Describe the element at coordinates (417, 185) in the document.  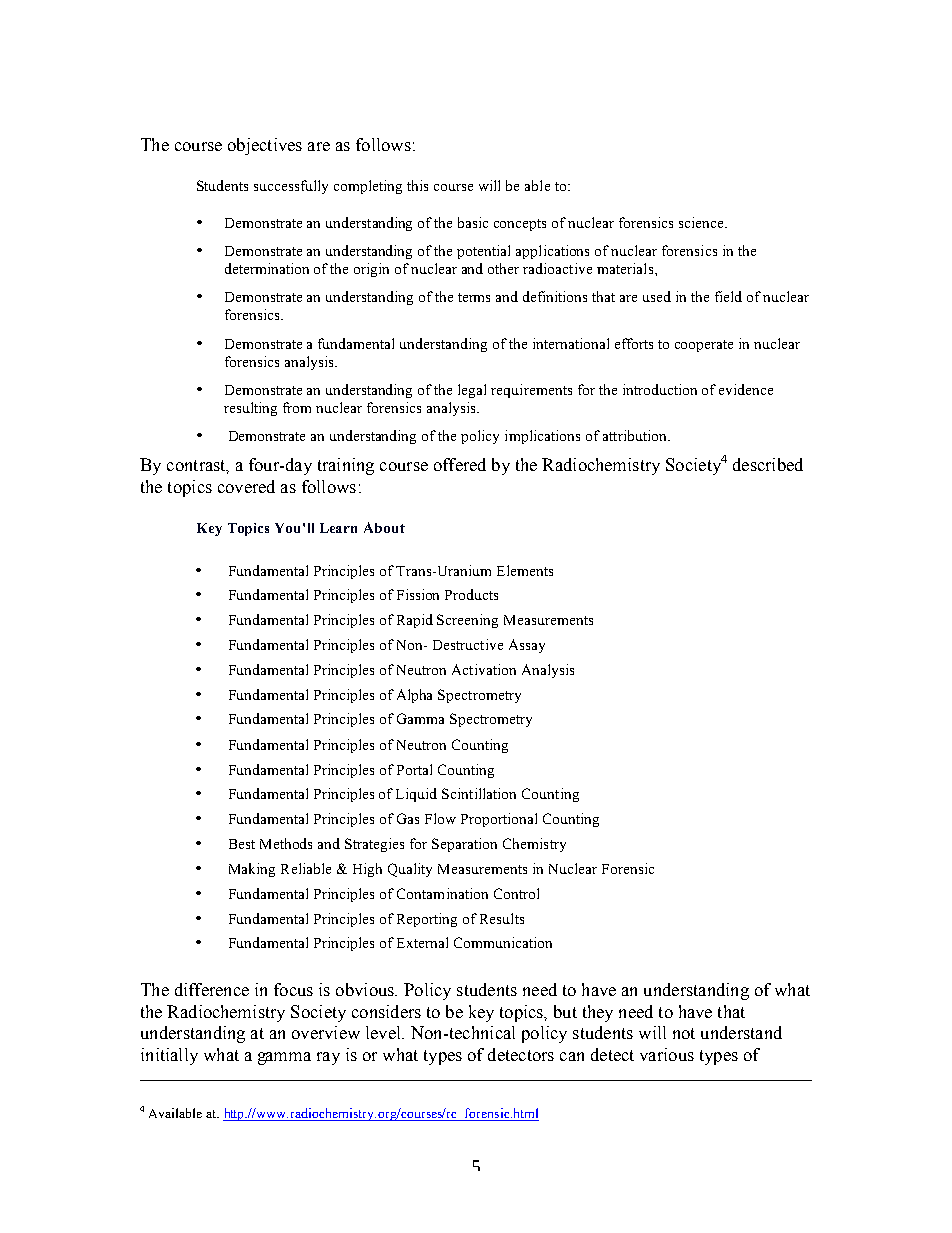
I see `this` at that location.
